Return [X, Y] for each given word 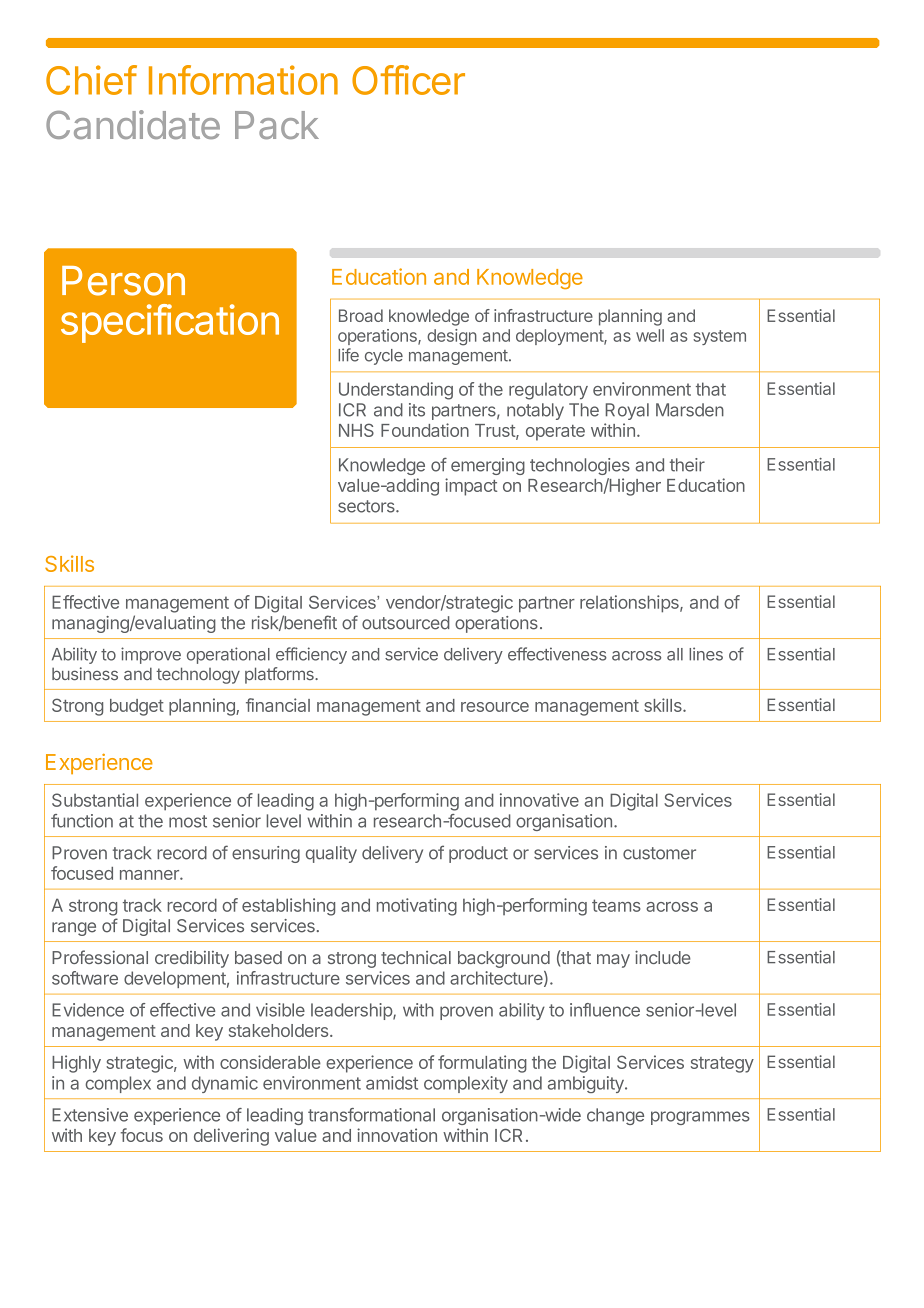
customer [659, 853]
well [650, 335]
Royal [627, 411]
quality [331, 854]
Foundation [425, 430]
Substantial [95, 800]
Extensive [90, 1115]
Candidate [133, 124]
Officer [408, 80]
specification [170, 323]
